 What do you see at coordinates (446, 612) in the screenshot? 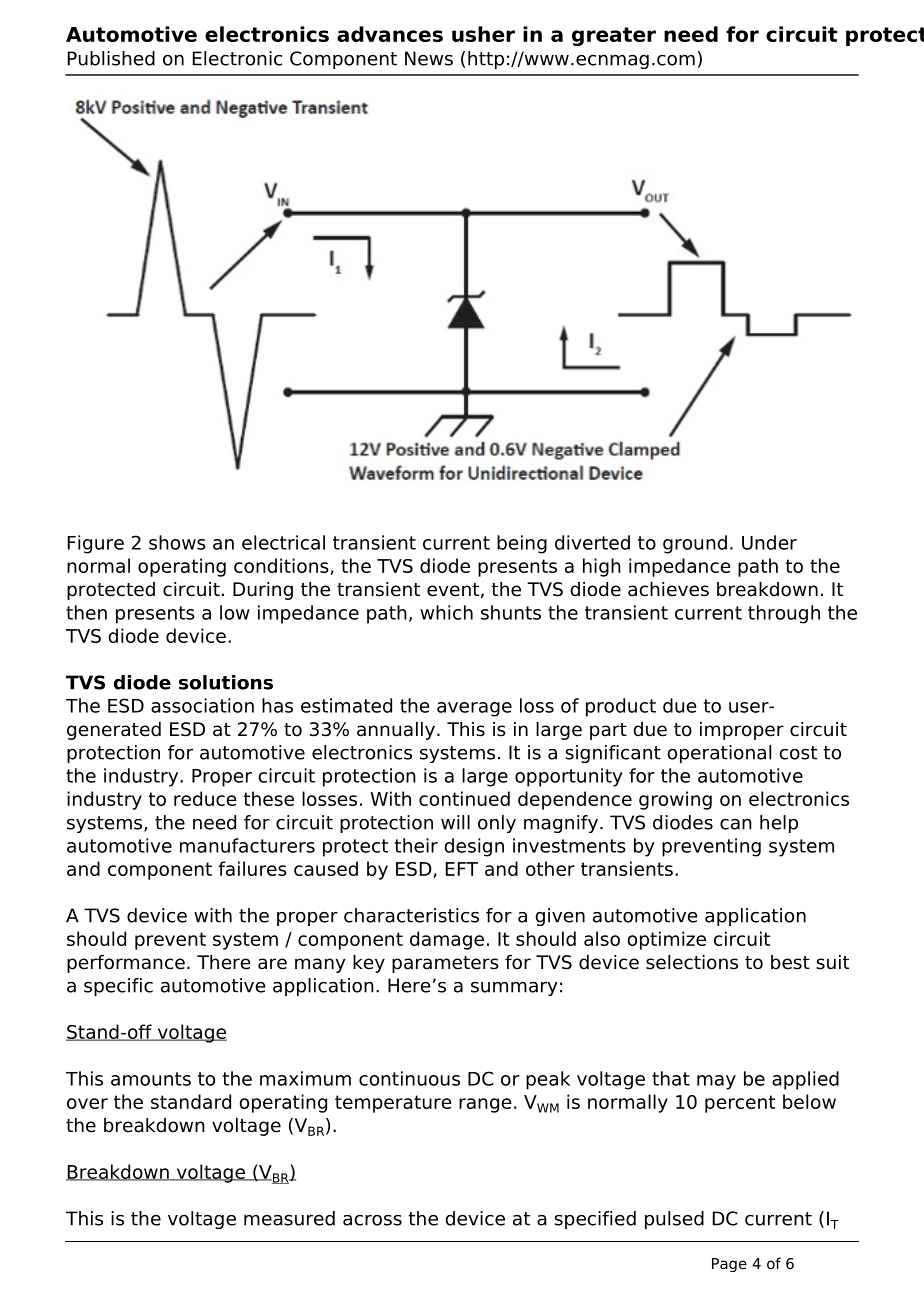
I see `which` at bounding box center [446, 612].
